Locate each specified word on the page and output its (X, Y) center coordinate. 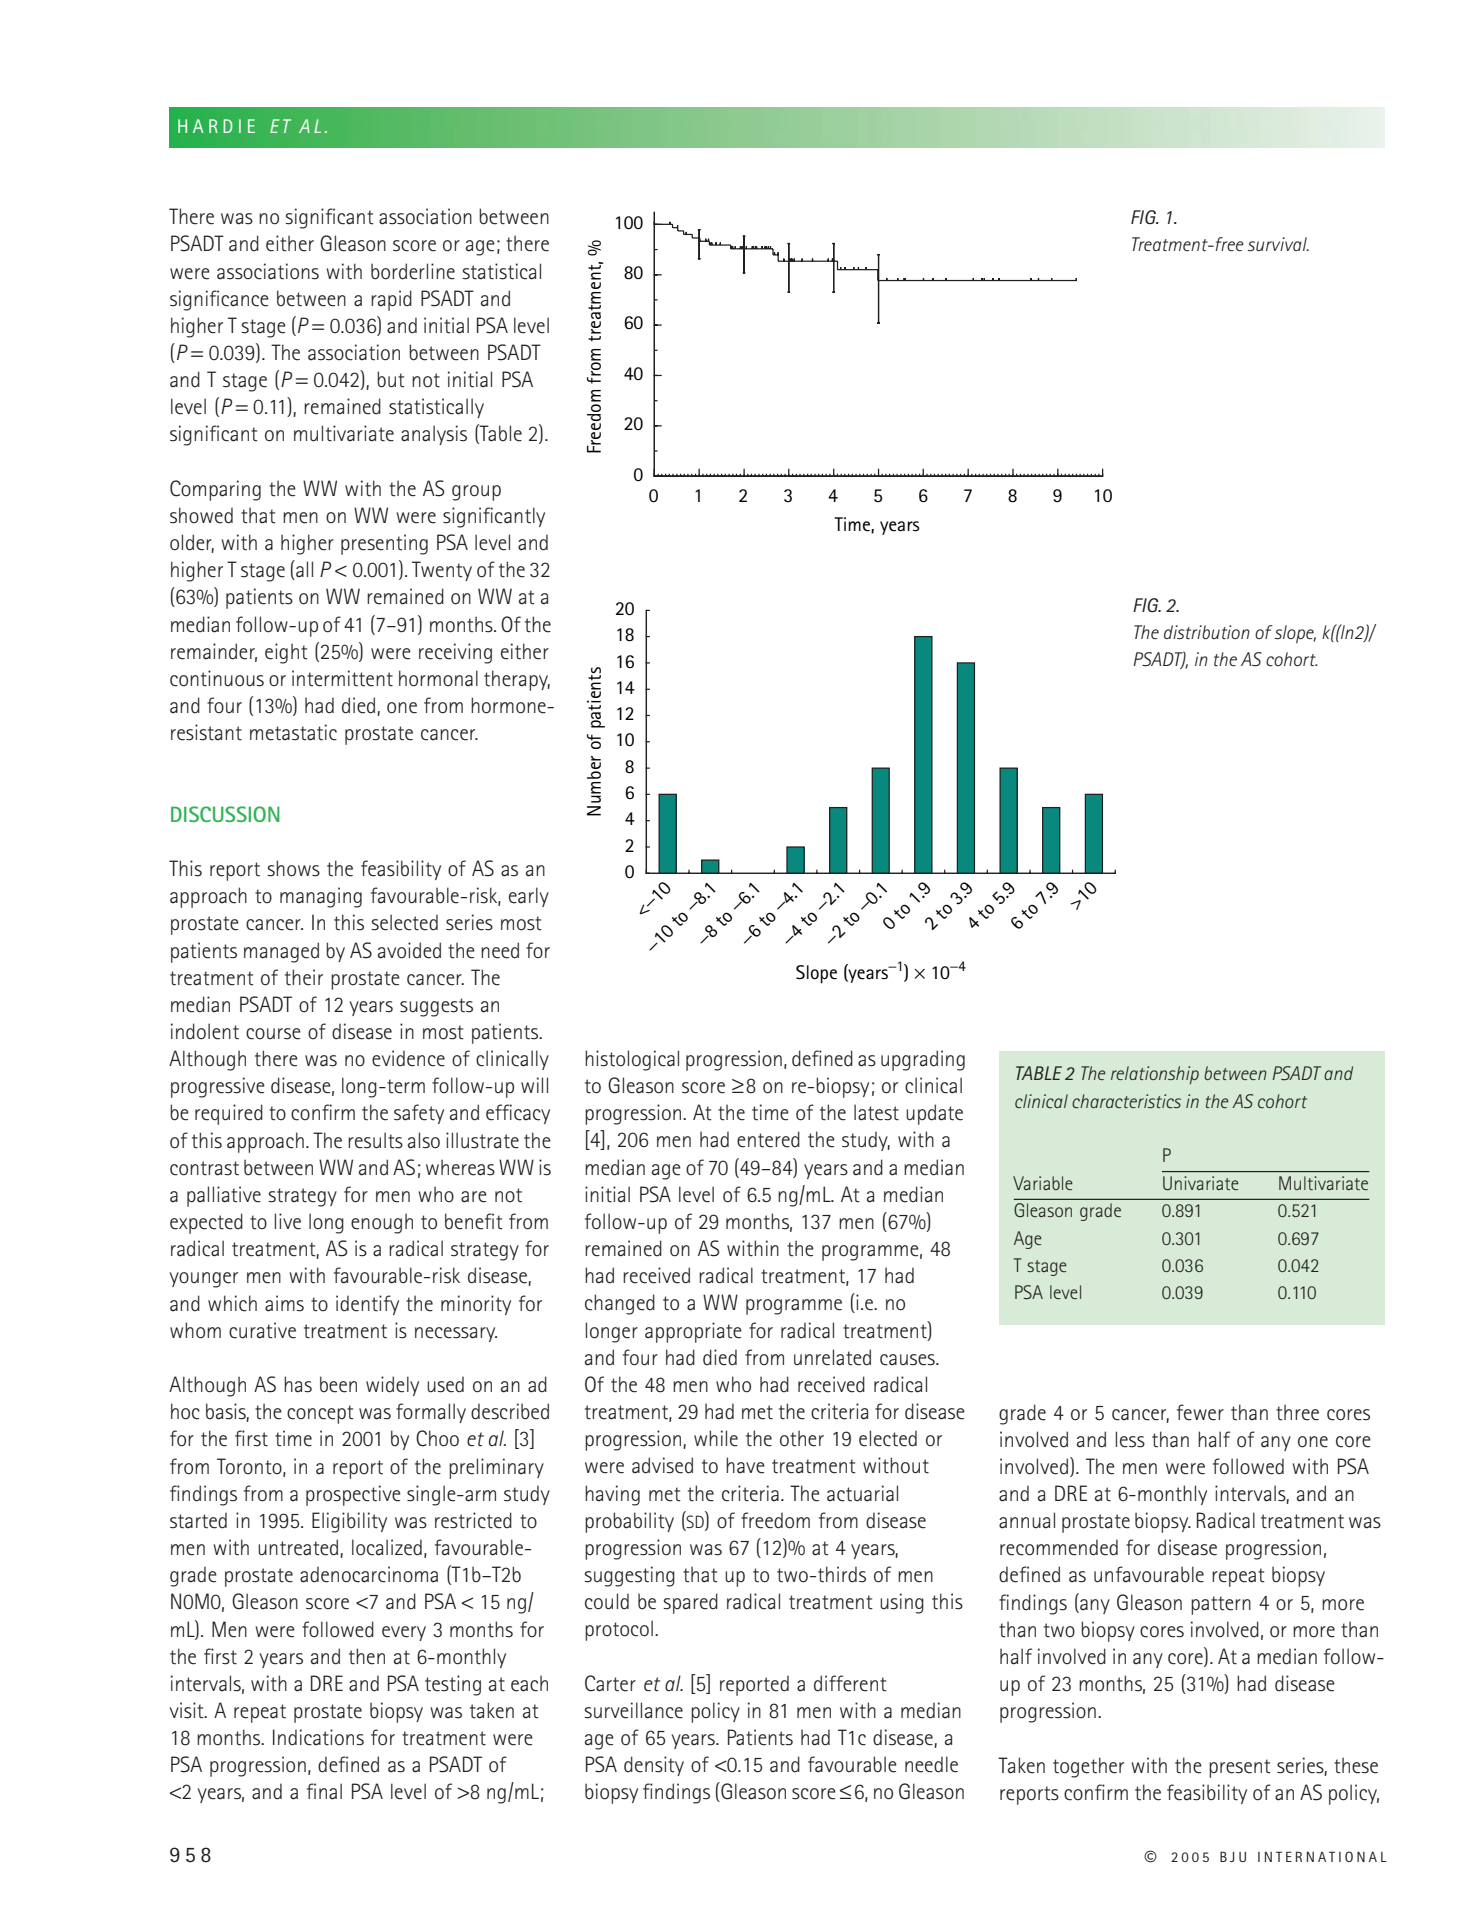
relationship (1155, 1075)
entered (768, 1139)
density (654, 1766)
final (324, 1791)
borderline (413, 271)
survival (1278, 244)
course (273, 1034)
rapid (391, 300)
